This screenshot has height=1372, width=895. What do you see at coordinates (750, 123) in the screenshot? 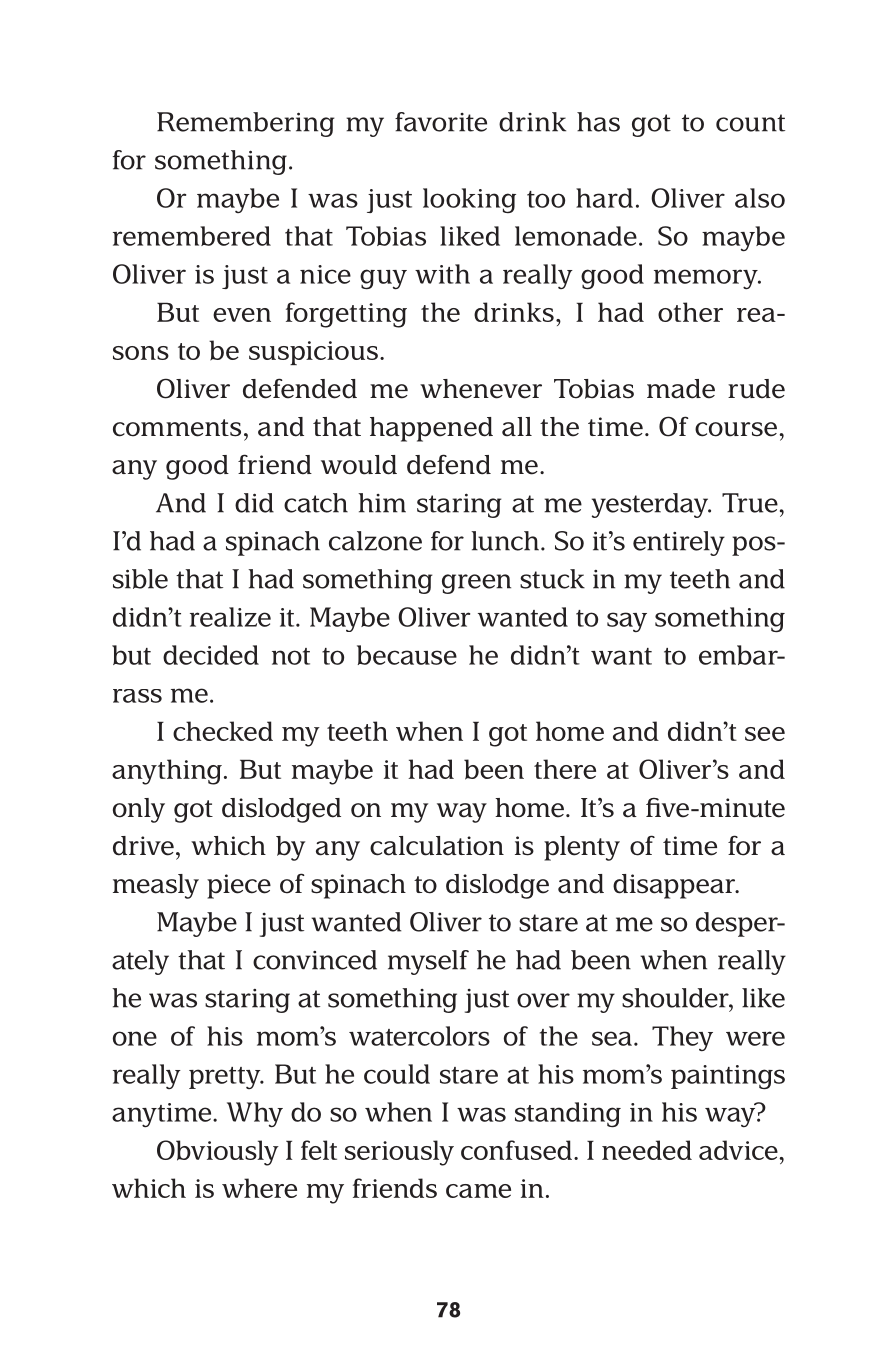
I see `count` at bounding box center [750, 123].
